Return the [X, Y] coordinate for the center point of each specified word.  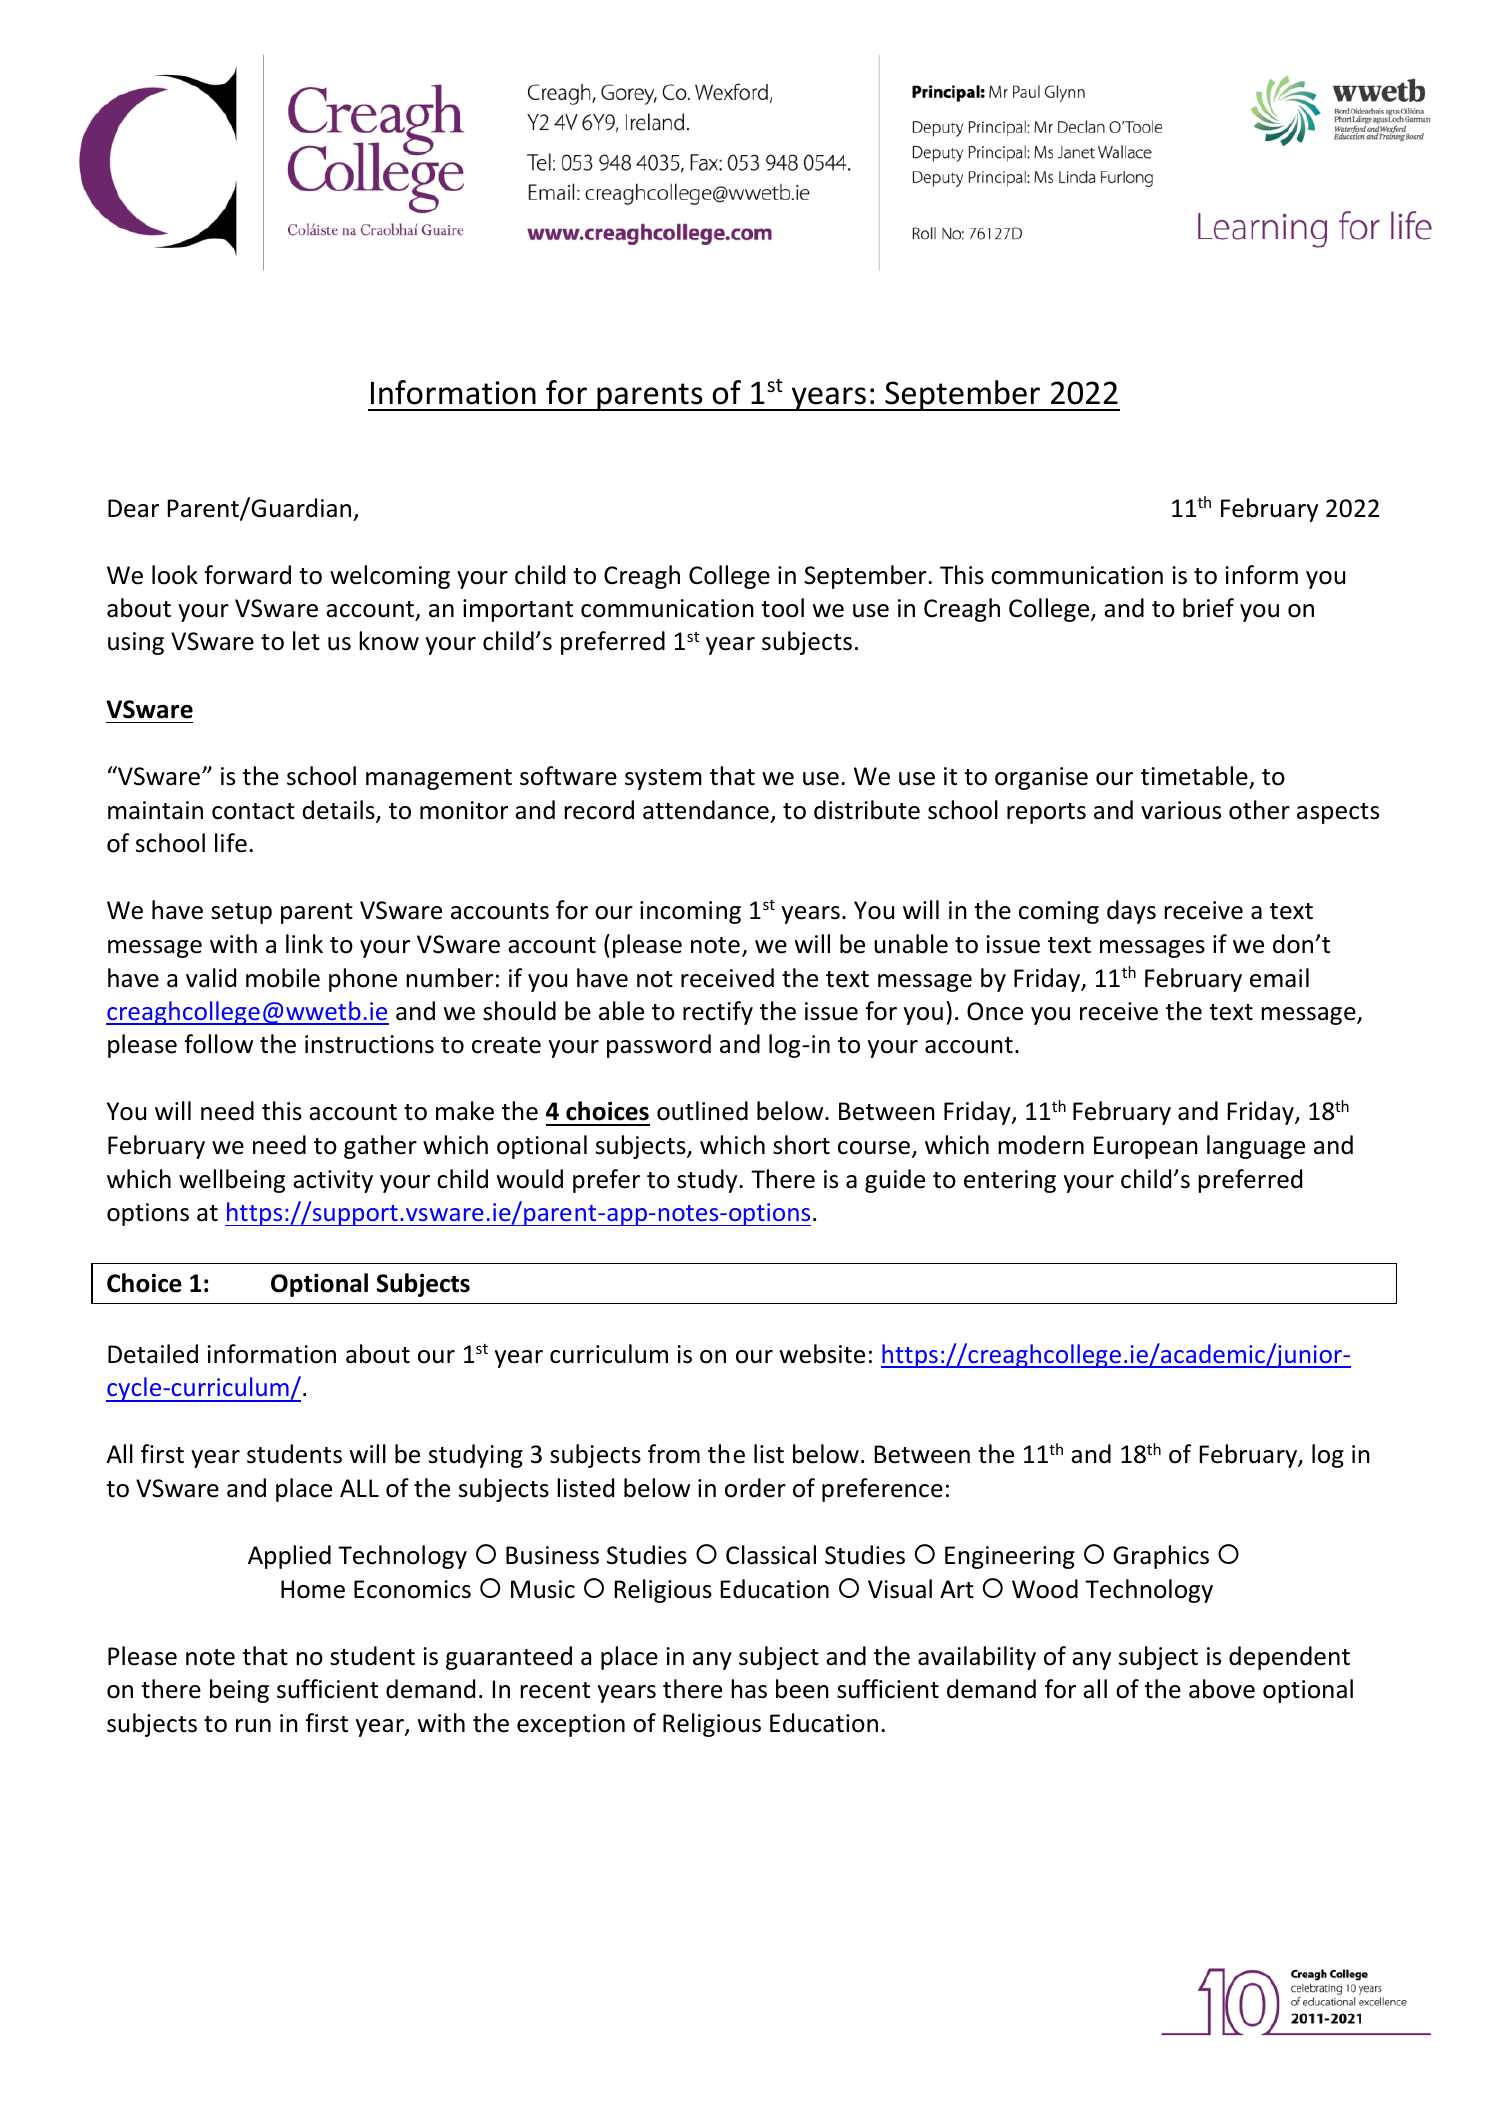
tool [782, 608]
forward [248, 575]
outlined [702, 1111]
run [253, 1726]
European [1146, 1147]
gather [380, 1147]
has [749, 1689]
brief [1208, 608]
